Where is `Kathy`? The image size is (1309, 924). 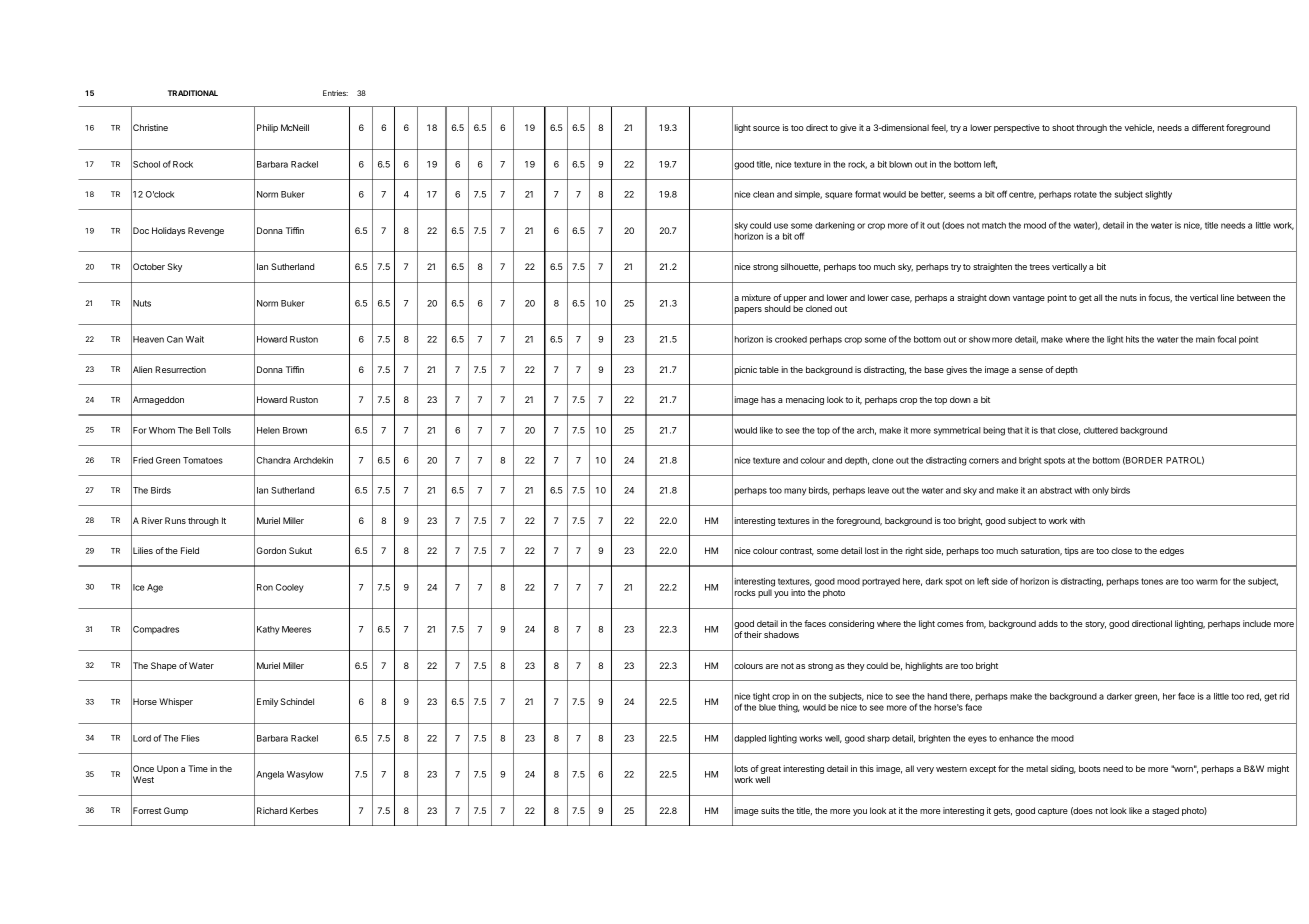
Kathy is located at coordinates (268, 630).
